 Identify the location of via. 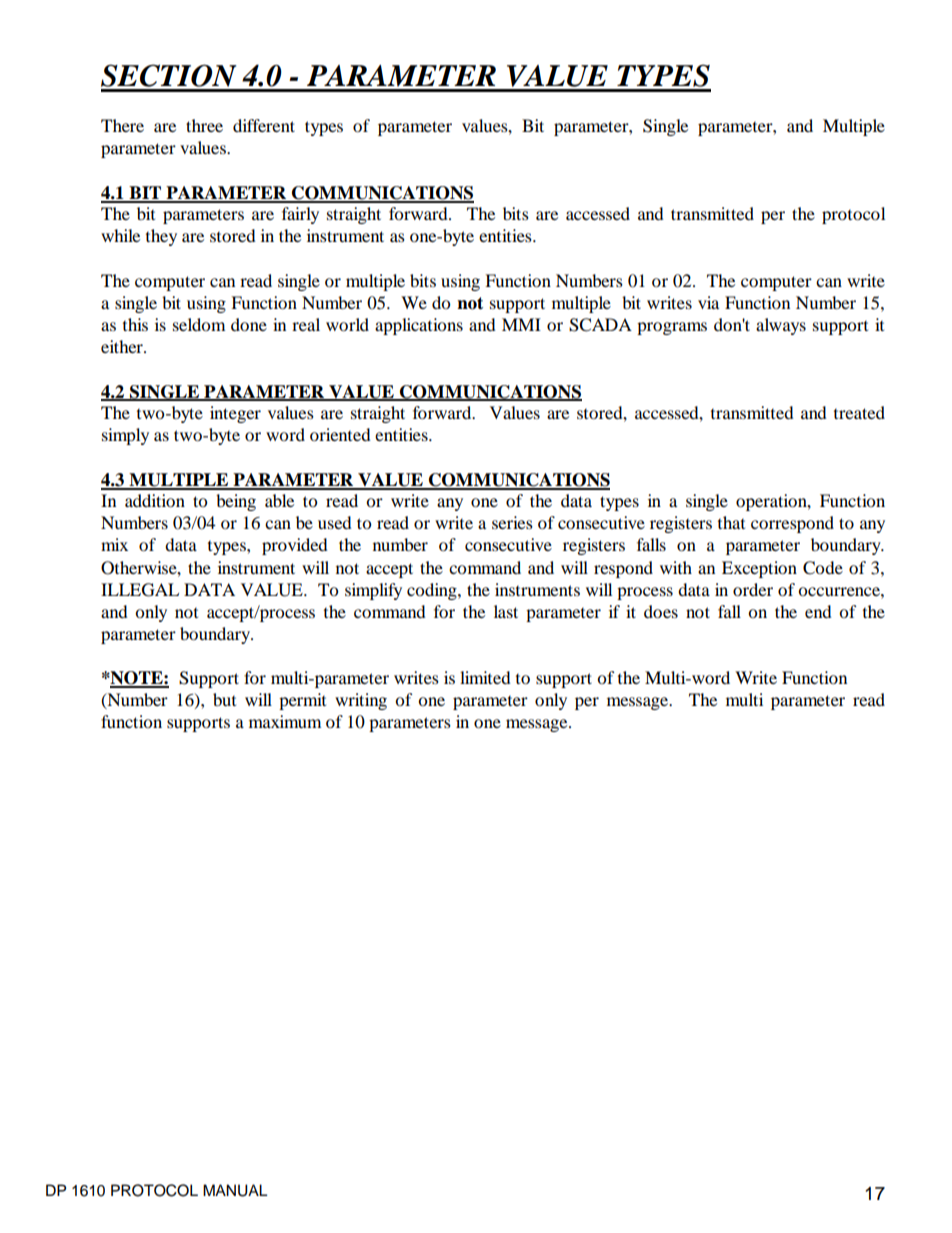
(708, 302).
